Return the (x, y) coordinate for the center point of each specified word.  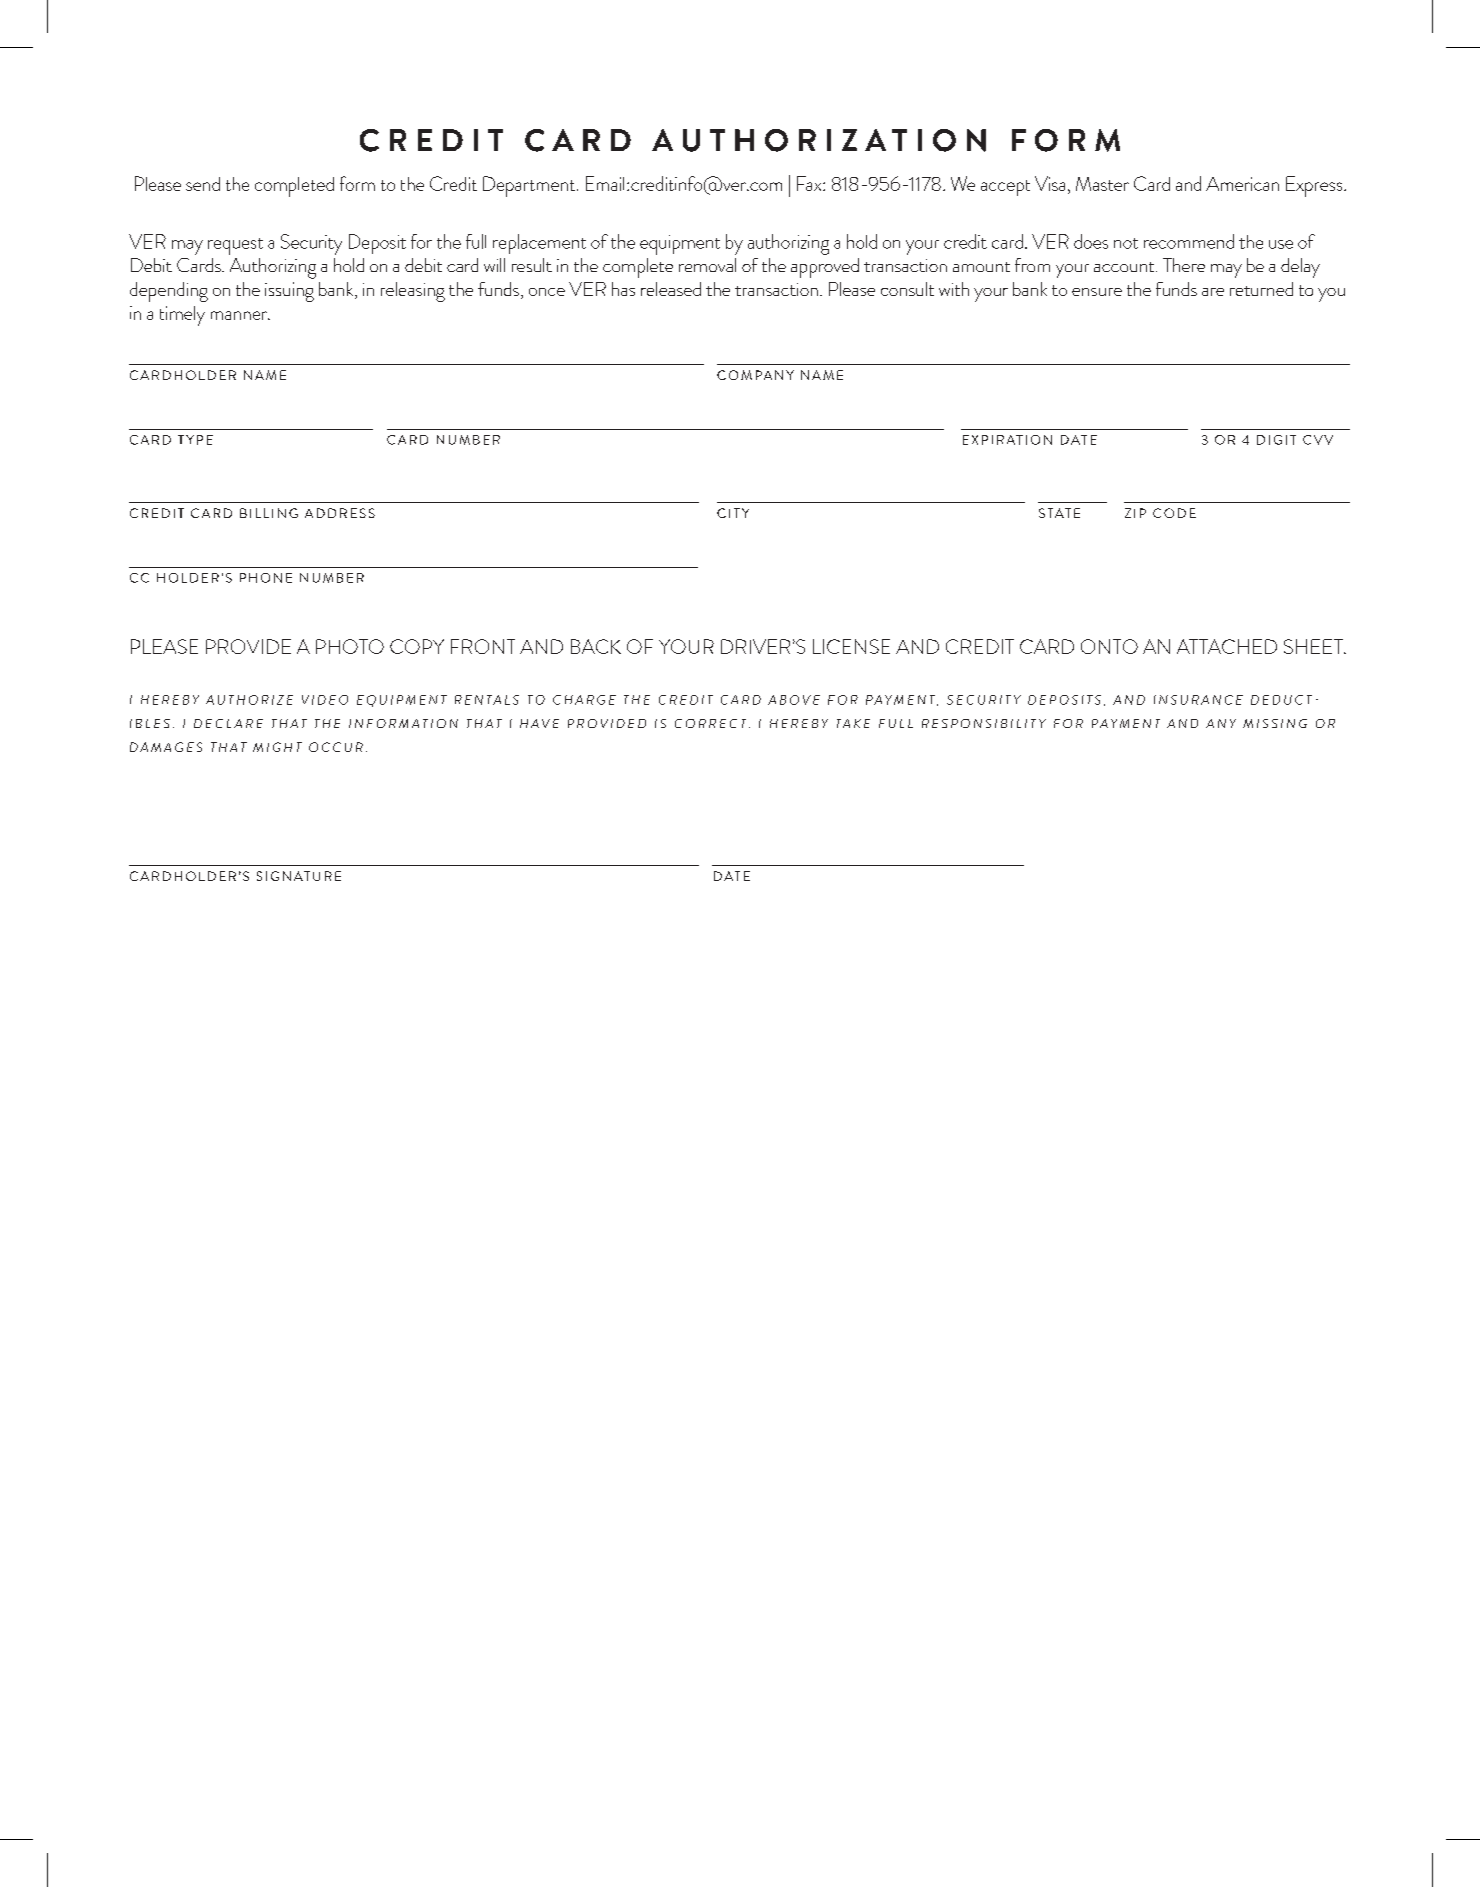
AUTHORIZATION (819, 140)
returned (1261, 289)
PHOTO (350, 646)
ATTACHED (1227, 646)
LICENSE (851, 646)
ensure (1097, 292)
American (1242, 184)
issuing (289, 292)
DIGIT (1276, 440)
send (203, 184)
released (671, 289)
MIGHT (277, 747)
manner (240, 315)
